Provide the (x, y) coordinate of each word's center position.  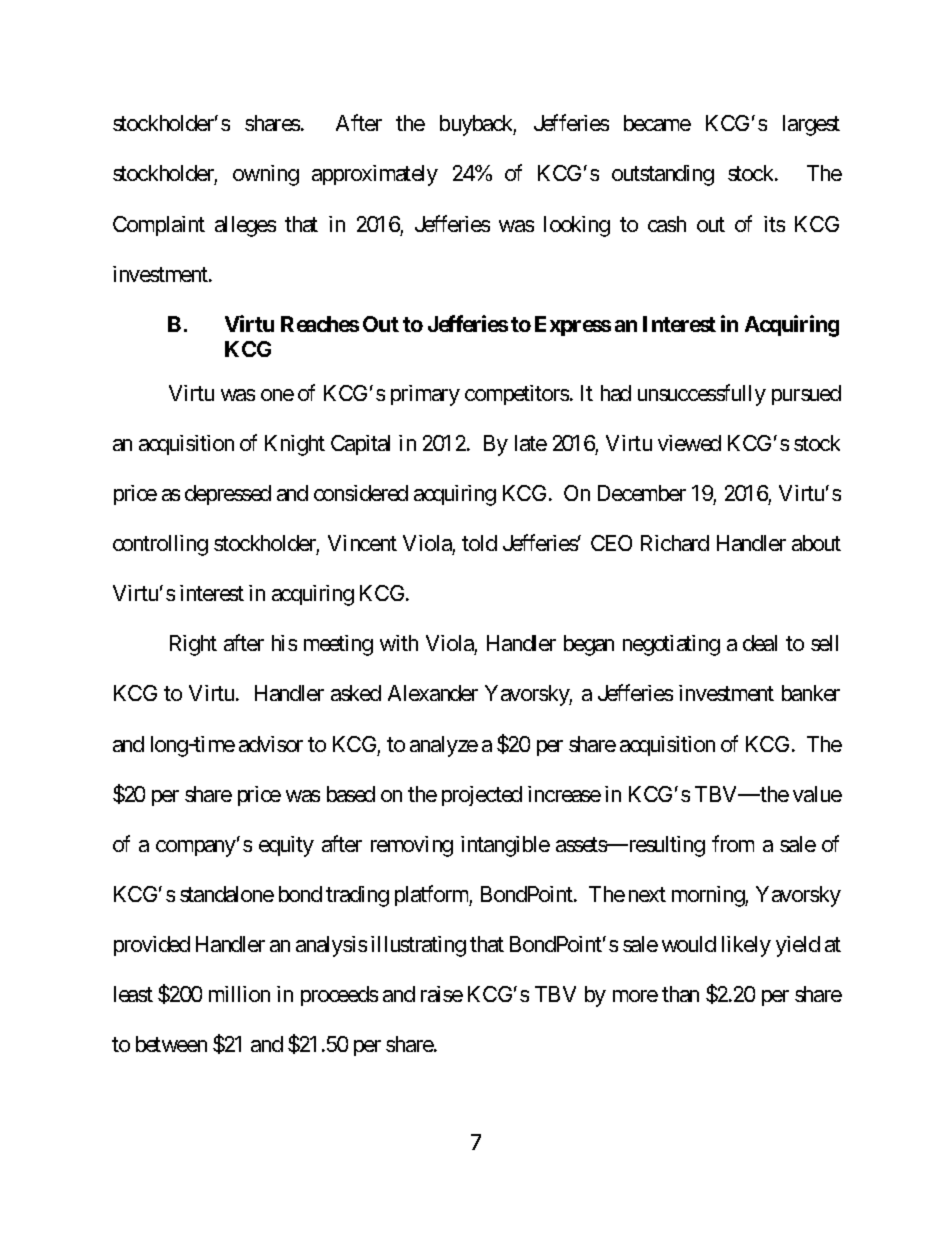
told (479, 543)
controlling (160, 545)
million (239, 994)
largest (811, 125)
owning (266, 175)
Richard (675, 543)
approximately (375, 175)
